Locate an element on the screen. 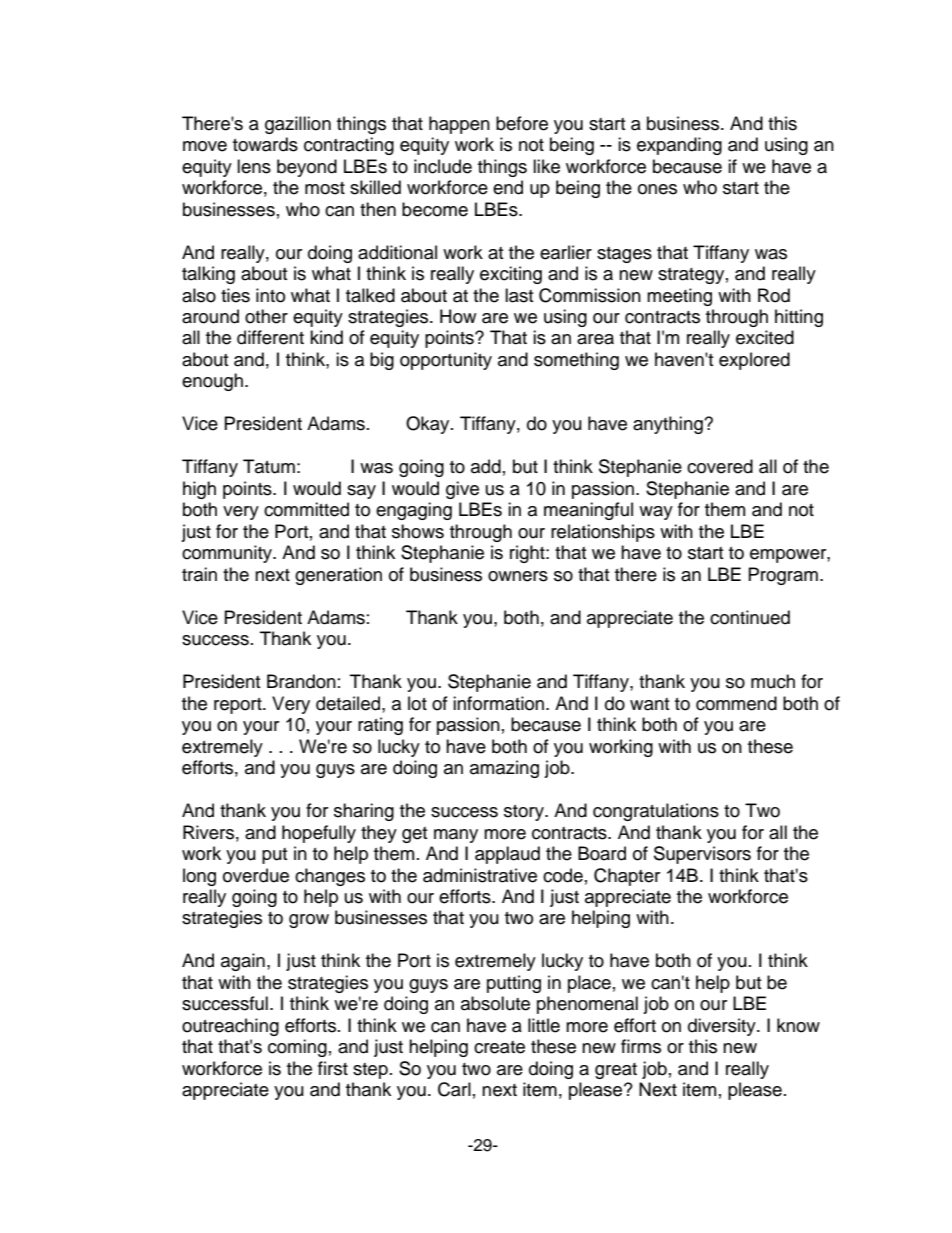 This screenshot has width=952, height=1233. towards is located at coordinates (265, 144).
